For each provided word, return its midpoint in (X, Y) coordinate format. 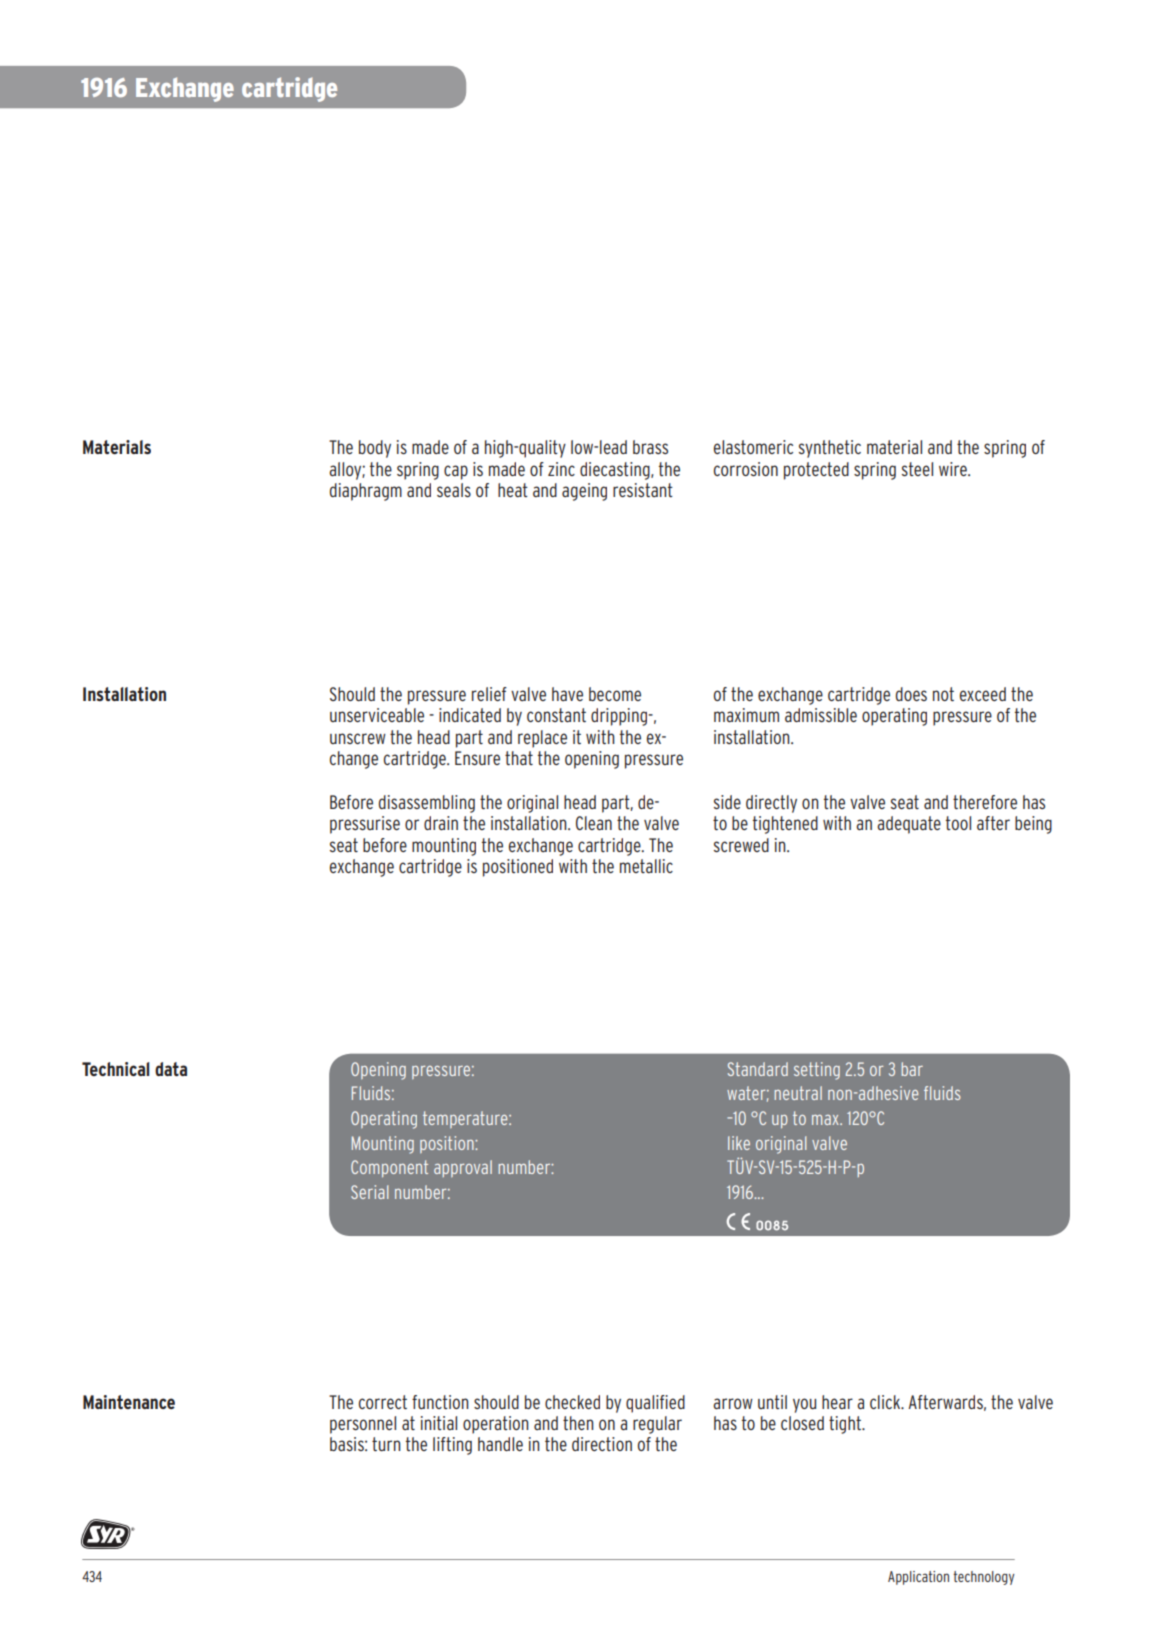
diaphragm (366, 492)
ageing (584, 492)
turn (386, 1444)
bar (912, 1069)
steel (917, 469)
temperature (466, 1119)
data (171, 1069)
